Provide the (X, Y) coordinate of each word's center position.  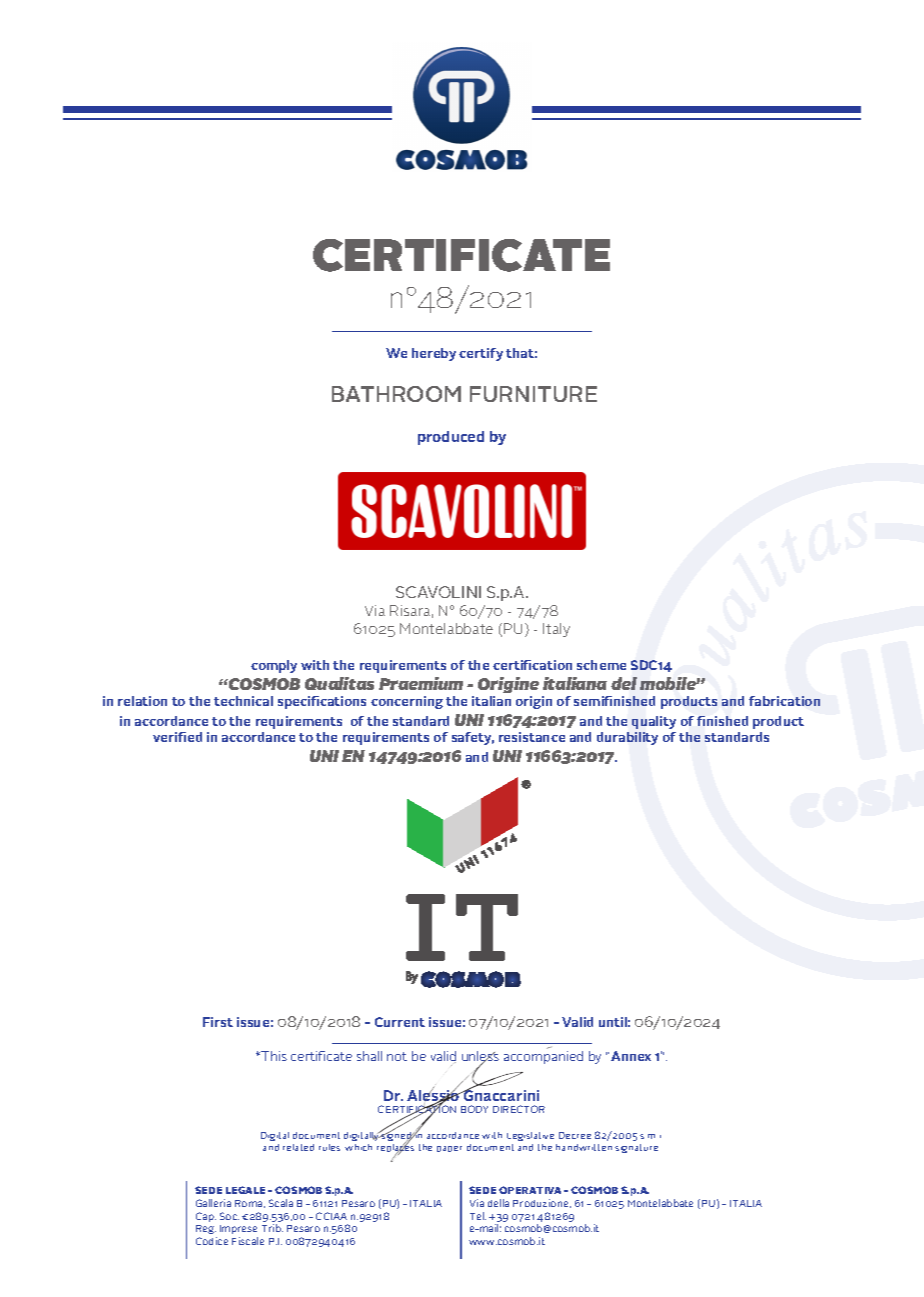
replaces (395, 1149)
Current (400, 1022)
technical (243, 701)
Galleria (213, 1203)
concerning (407, 702)
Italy (556, 630)
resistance (532, 737)
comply (274, 666)
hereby (434, 354)
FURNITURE (533, 394)
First (218, 1022)
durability (627, 738)
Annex (631, 1056)
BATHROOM (396, 394)
